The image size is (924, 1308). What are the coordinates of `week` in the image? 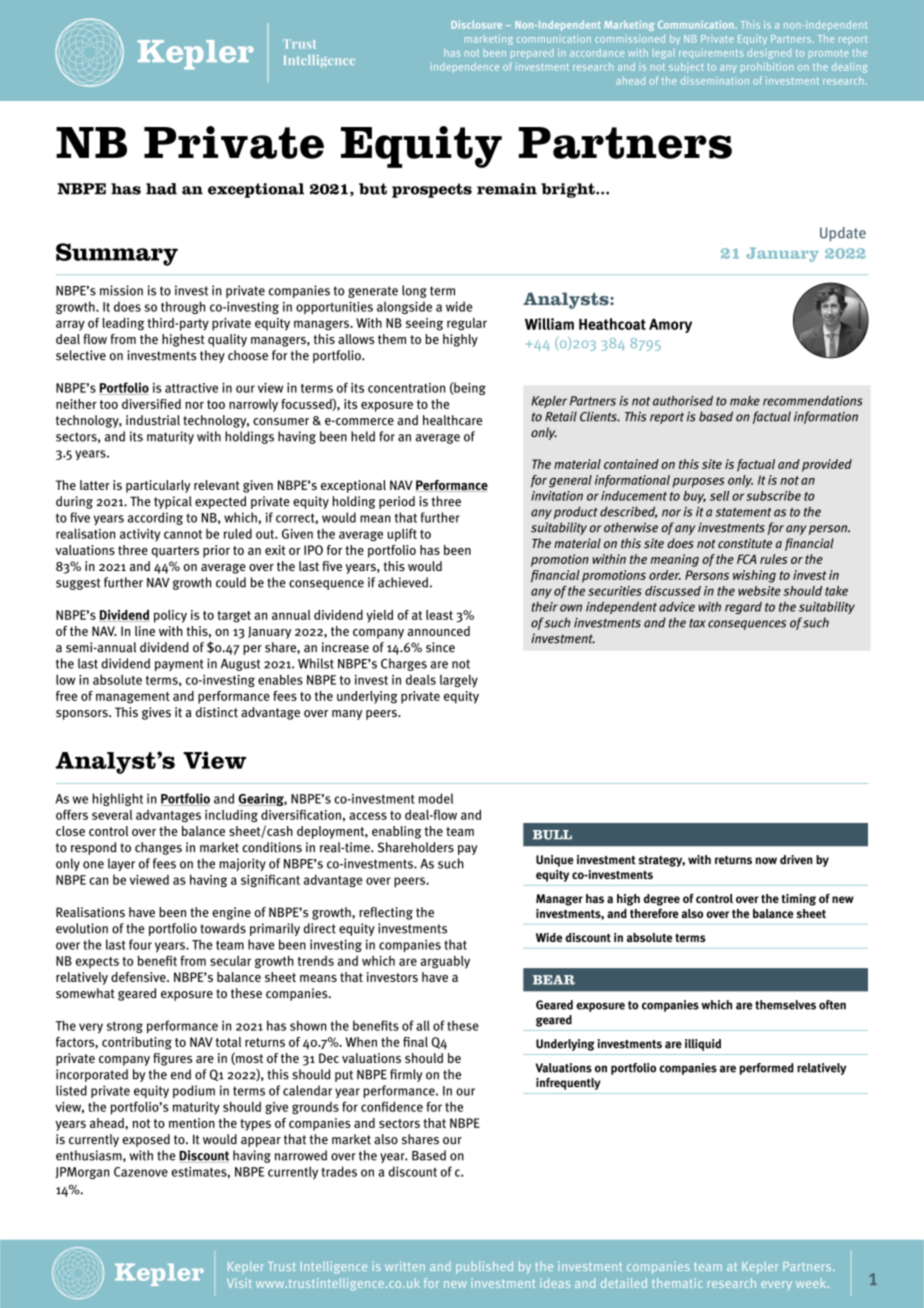 It's located at (812, 1283).
